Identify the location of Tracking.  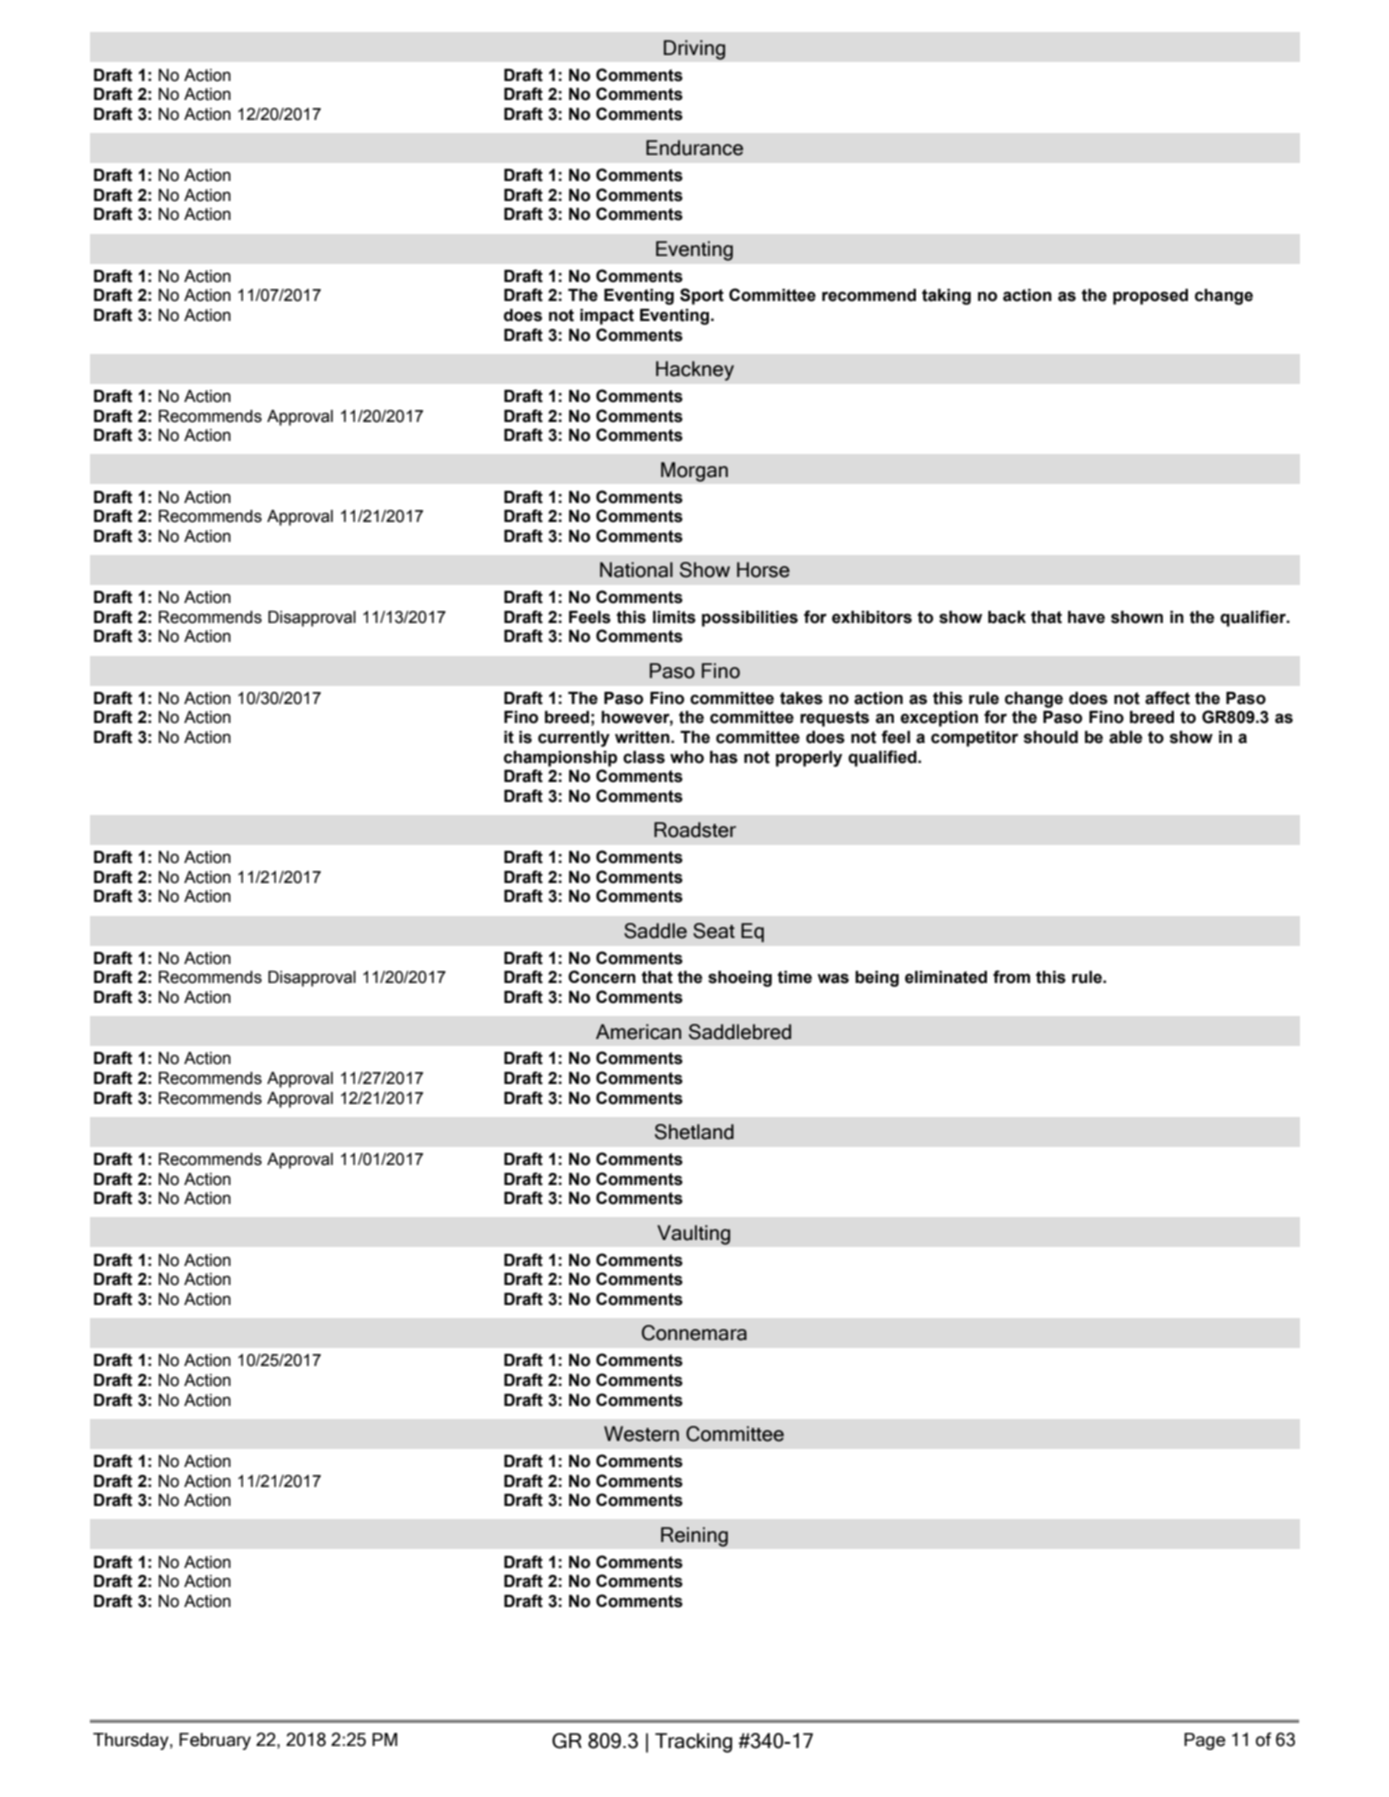
(693, 1743).
